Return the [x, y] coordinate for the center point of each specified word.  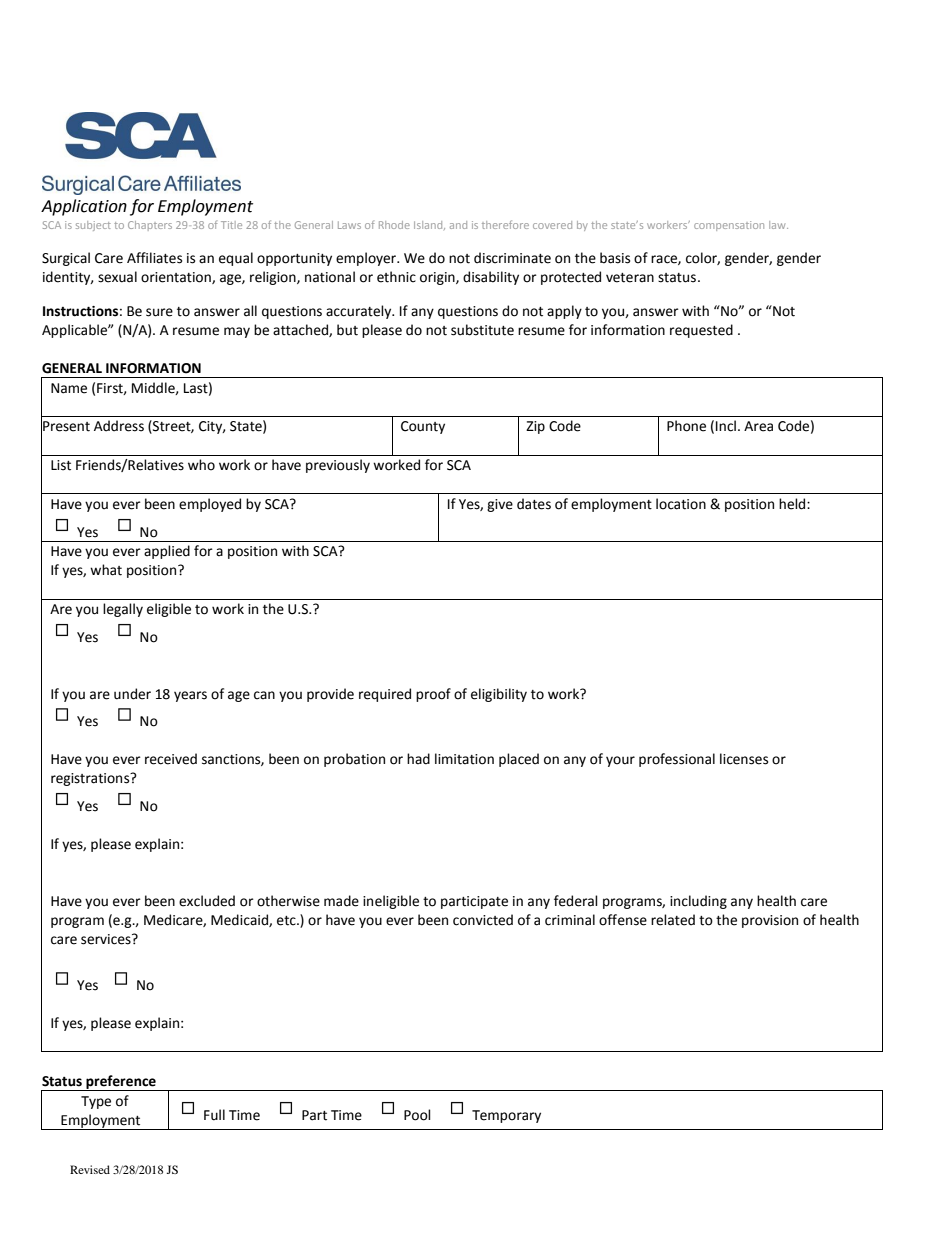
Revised [90, 1169]
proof [433, 695]
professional [677, 760]
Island [429, 225]
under [132, 694]
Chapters [150, 226]
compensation [729, 226]
